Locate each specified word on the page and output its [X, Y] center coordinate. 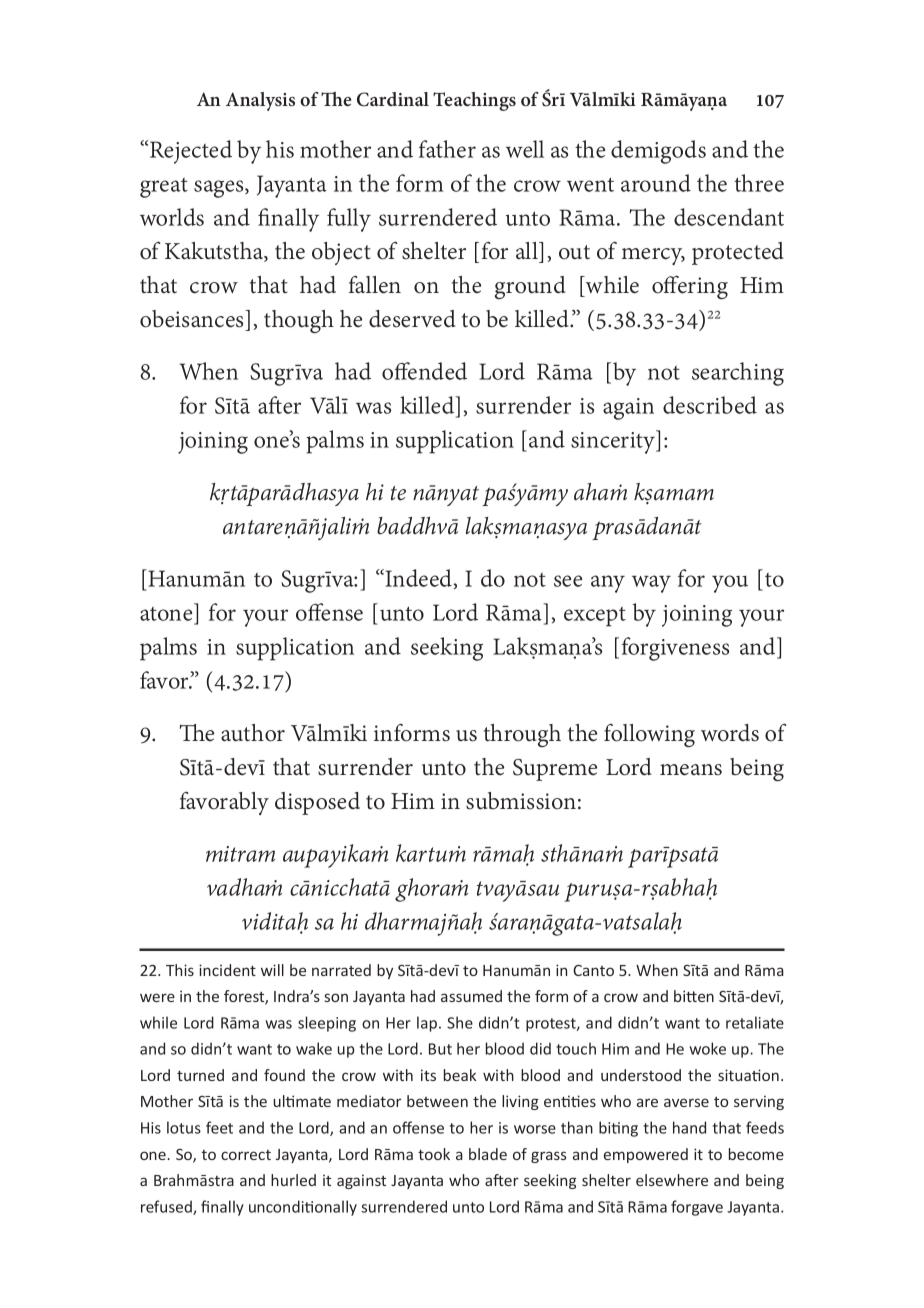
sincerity [614, 442]
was [373, 408]
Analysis [260, 101]
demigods [658, 152]
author [253, 733]
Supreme [555, 770]
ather [450, 149]
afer [279, 405]
